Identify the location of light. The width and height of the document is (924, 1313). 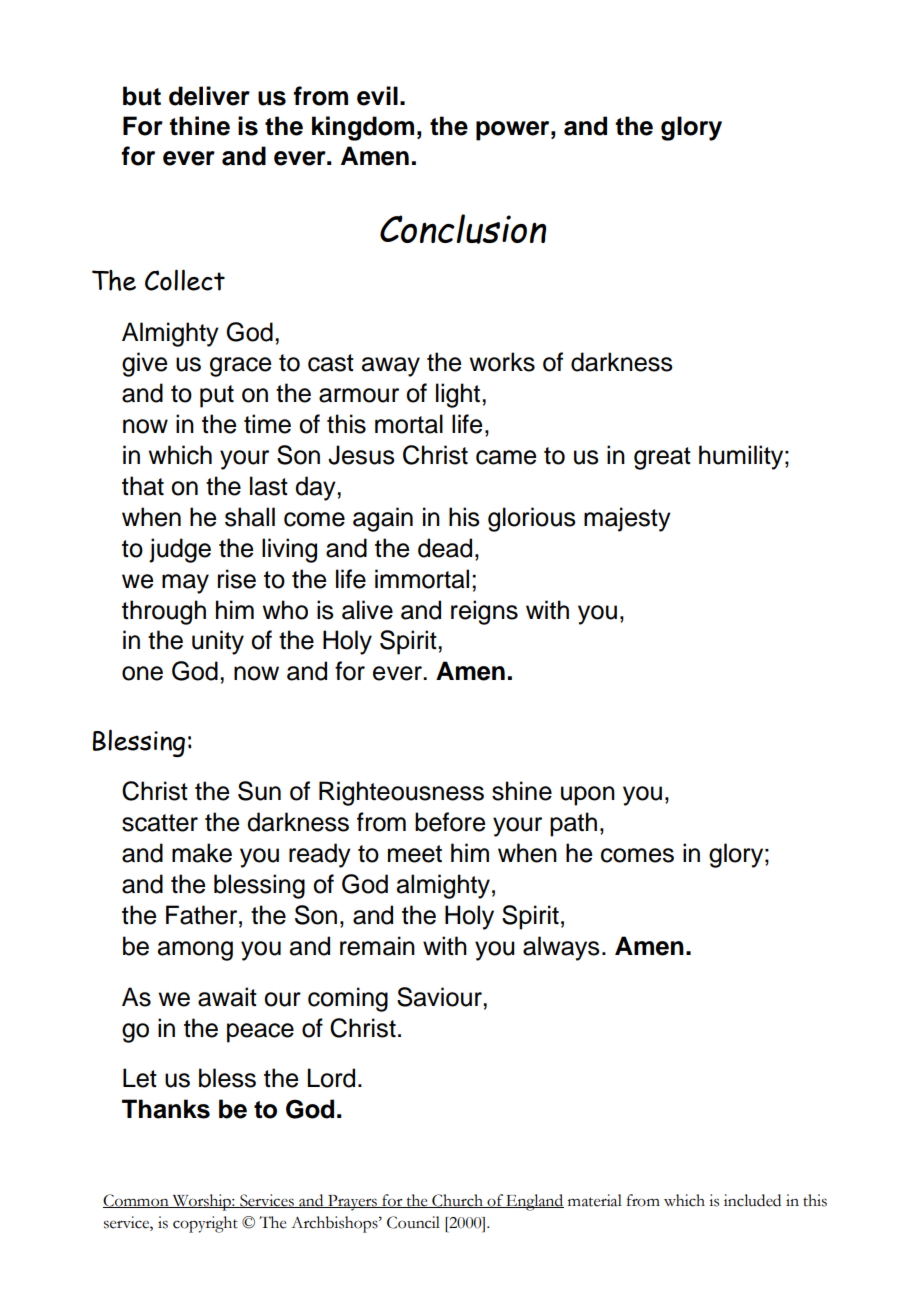
(459, 395).
